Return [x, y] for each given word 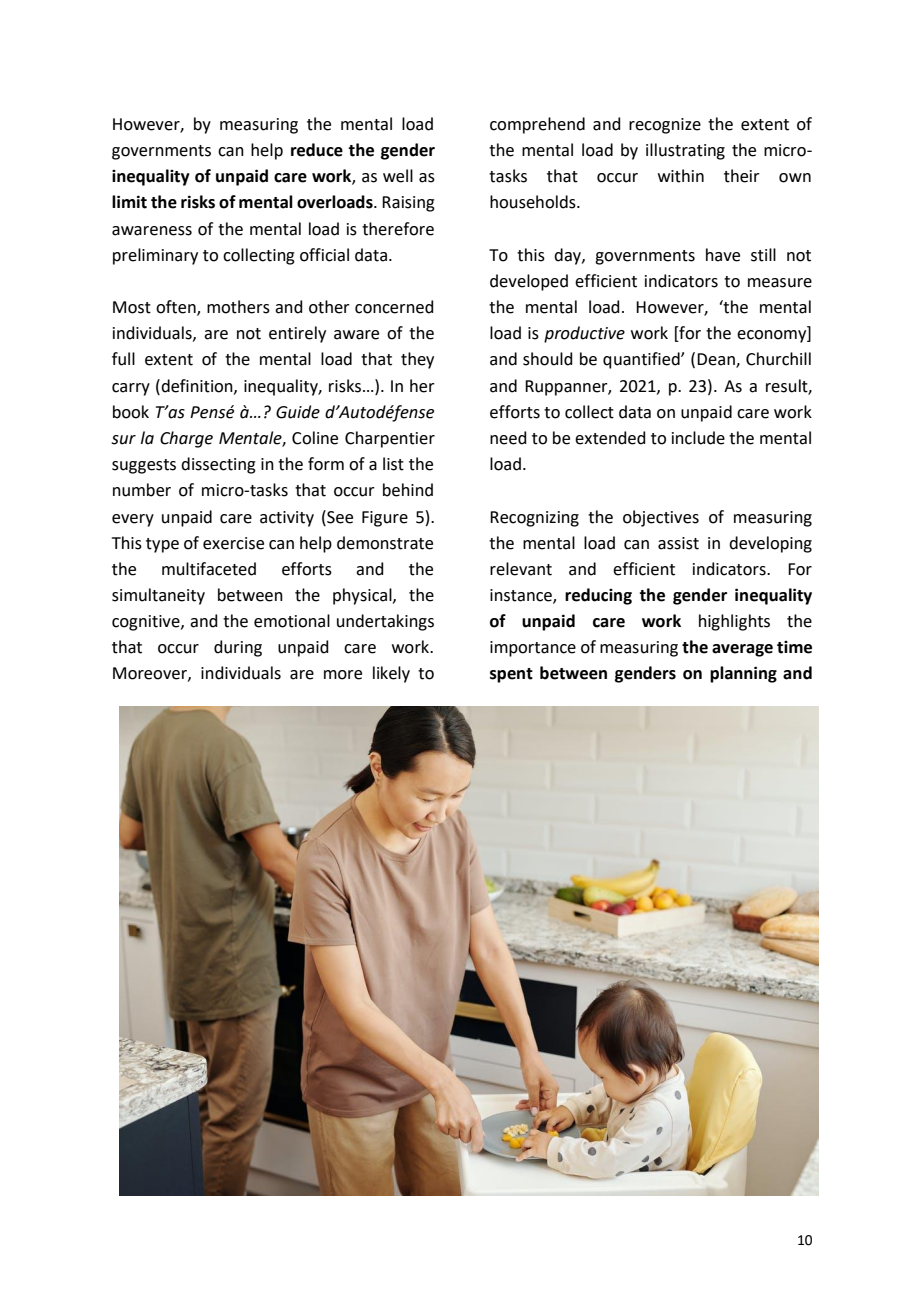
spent [511, 675]
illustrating [685, 151]
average [742, 650]
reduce [317, 150]
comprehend [537, 125]
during [238, 648]
